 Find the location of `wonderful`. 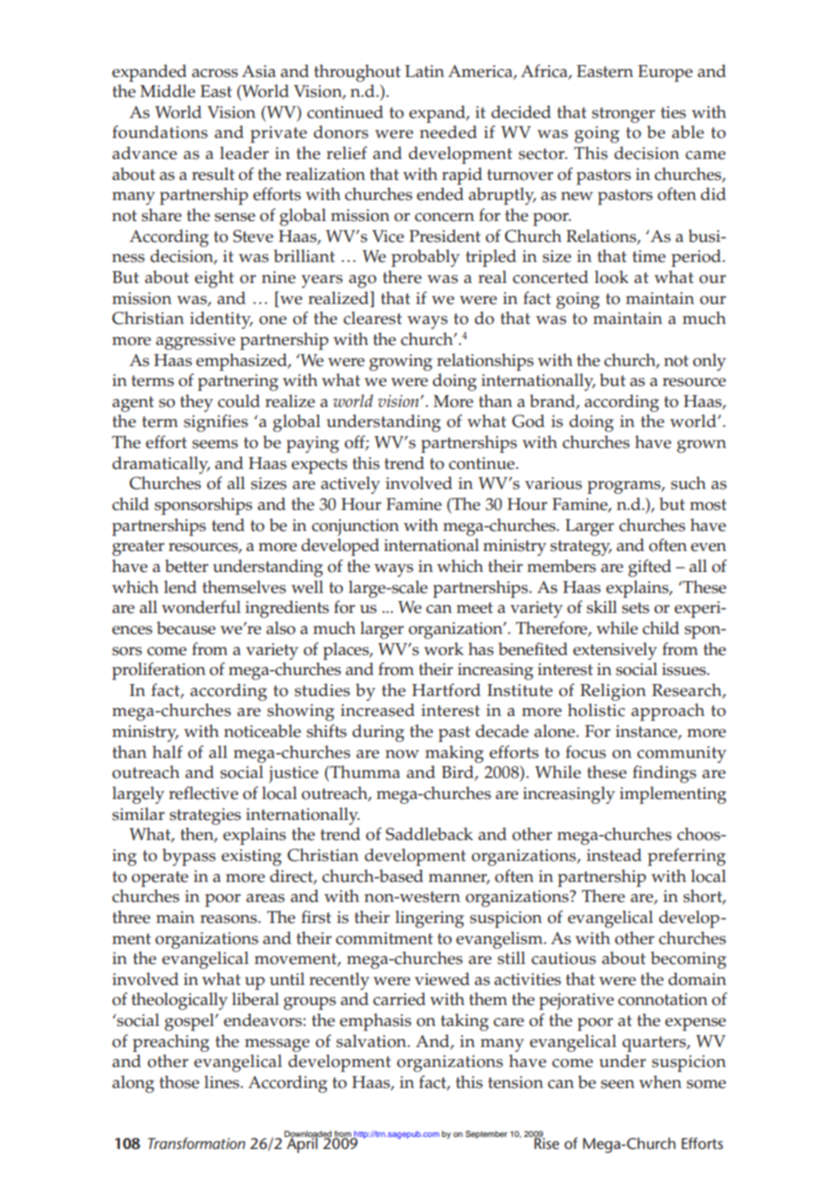

wonderful is located at coordinates (201, 607).
